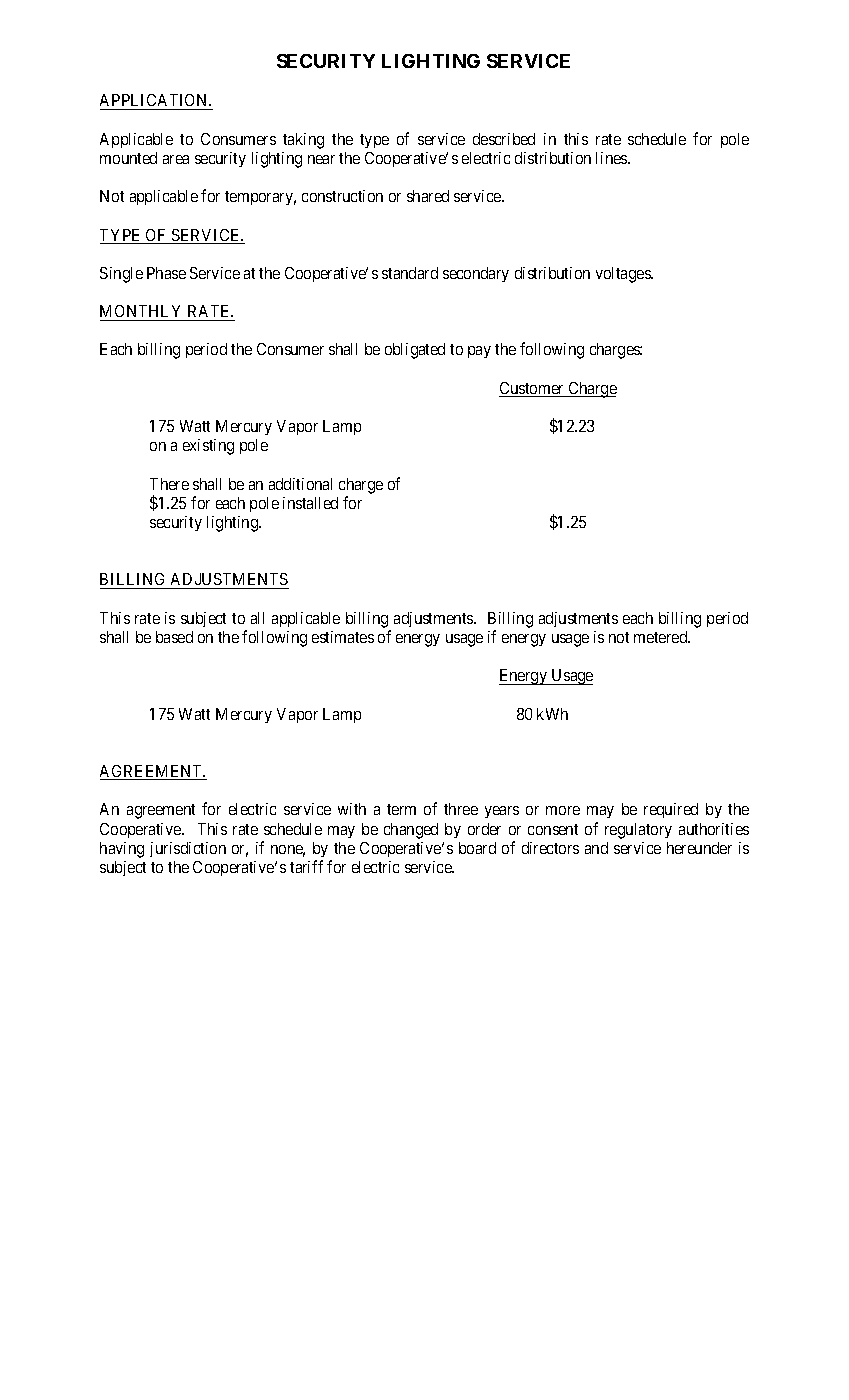 This screenshot has height=1400, width=849. I want to click on There, so click(169, 484).
